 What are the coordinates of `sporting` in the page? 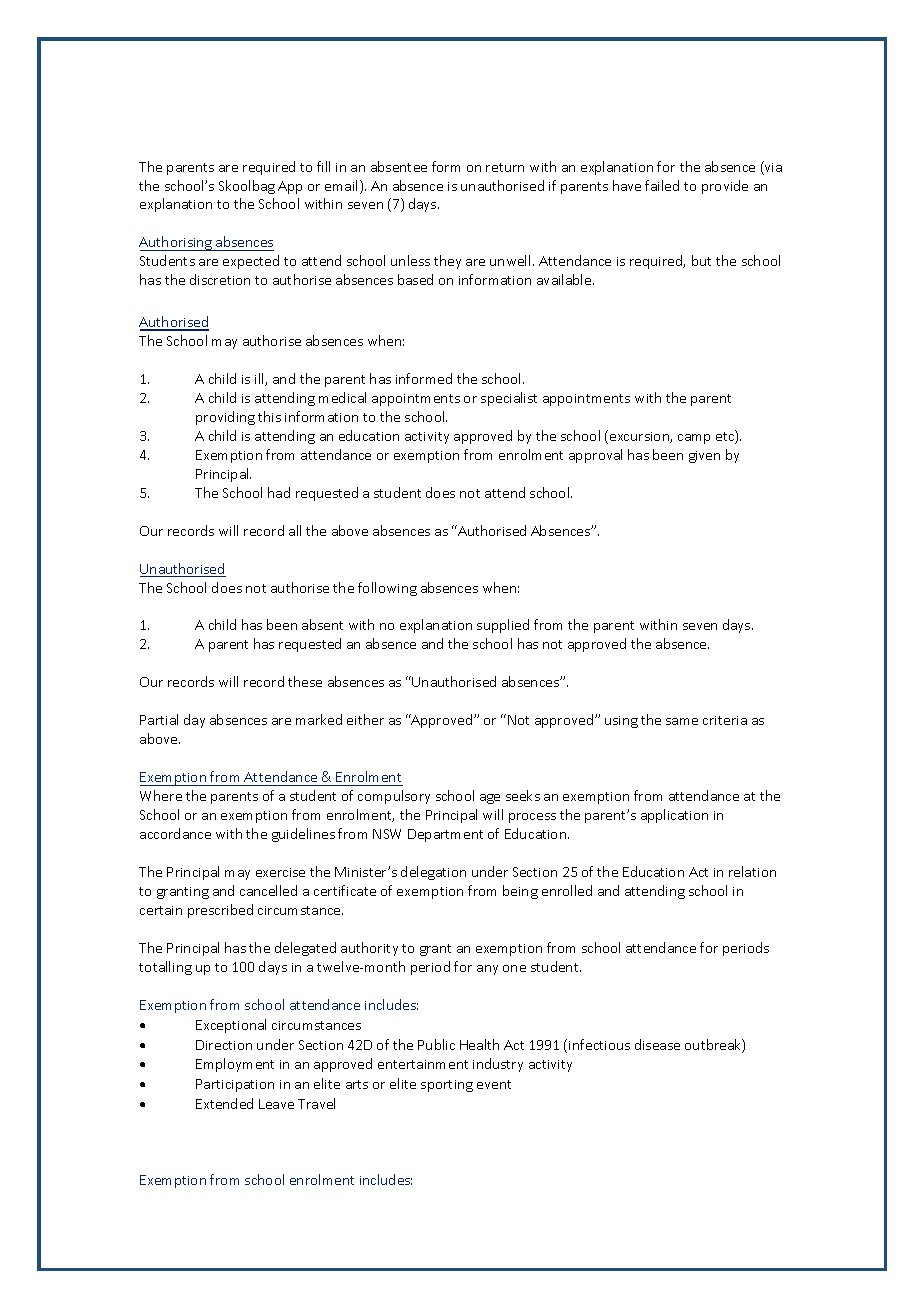 It's located at (447, 1086).
